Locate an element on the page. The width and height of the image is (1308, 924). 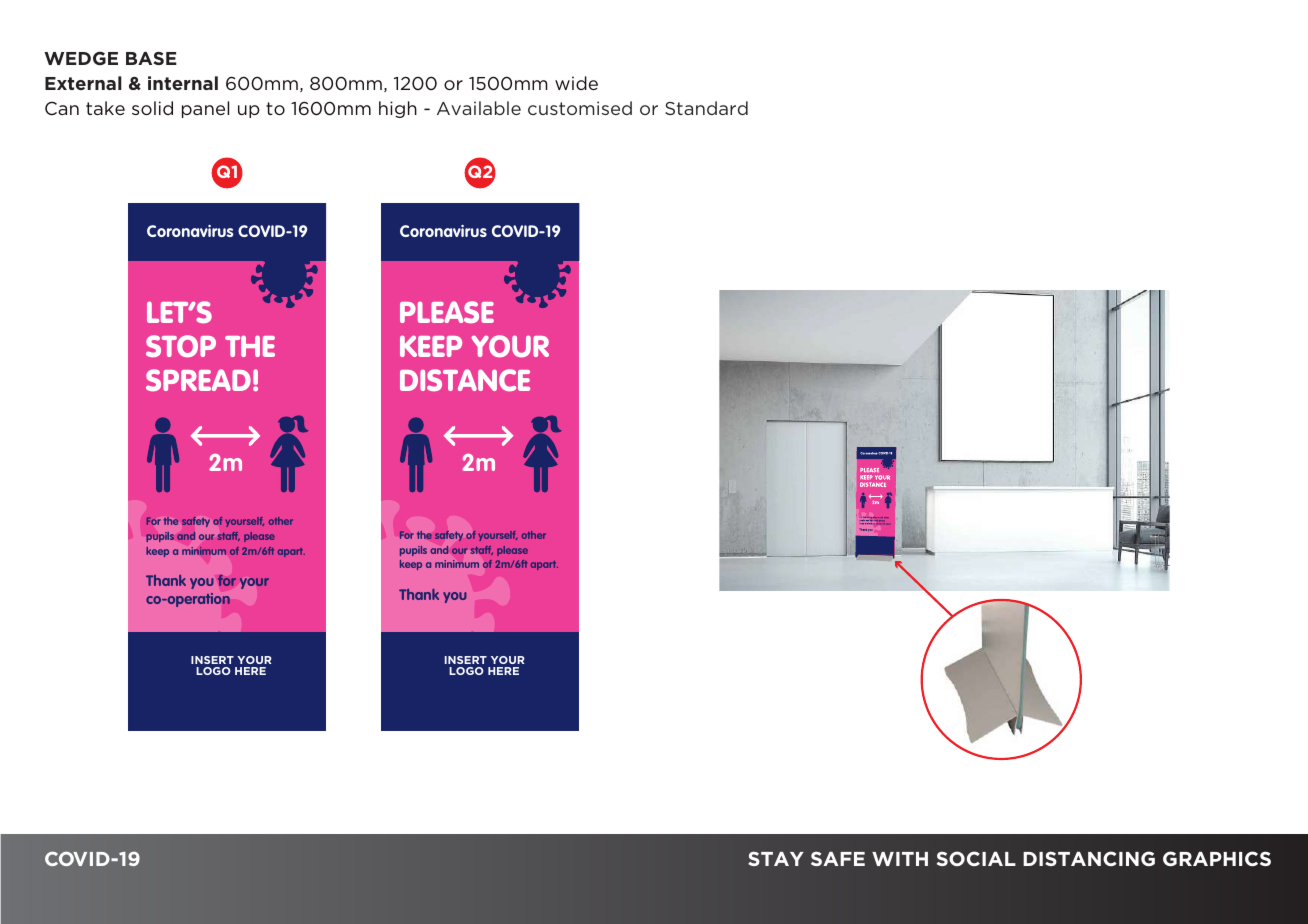
DISTANCING is located at coordinates (1089, 858).
